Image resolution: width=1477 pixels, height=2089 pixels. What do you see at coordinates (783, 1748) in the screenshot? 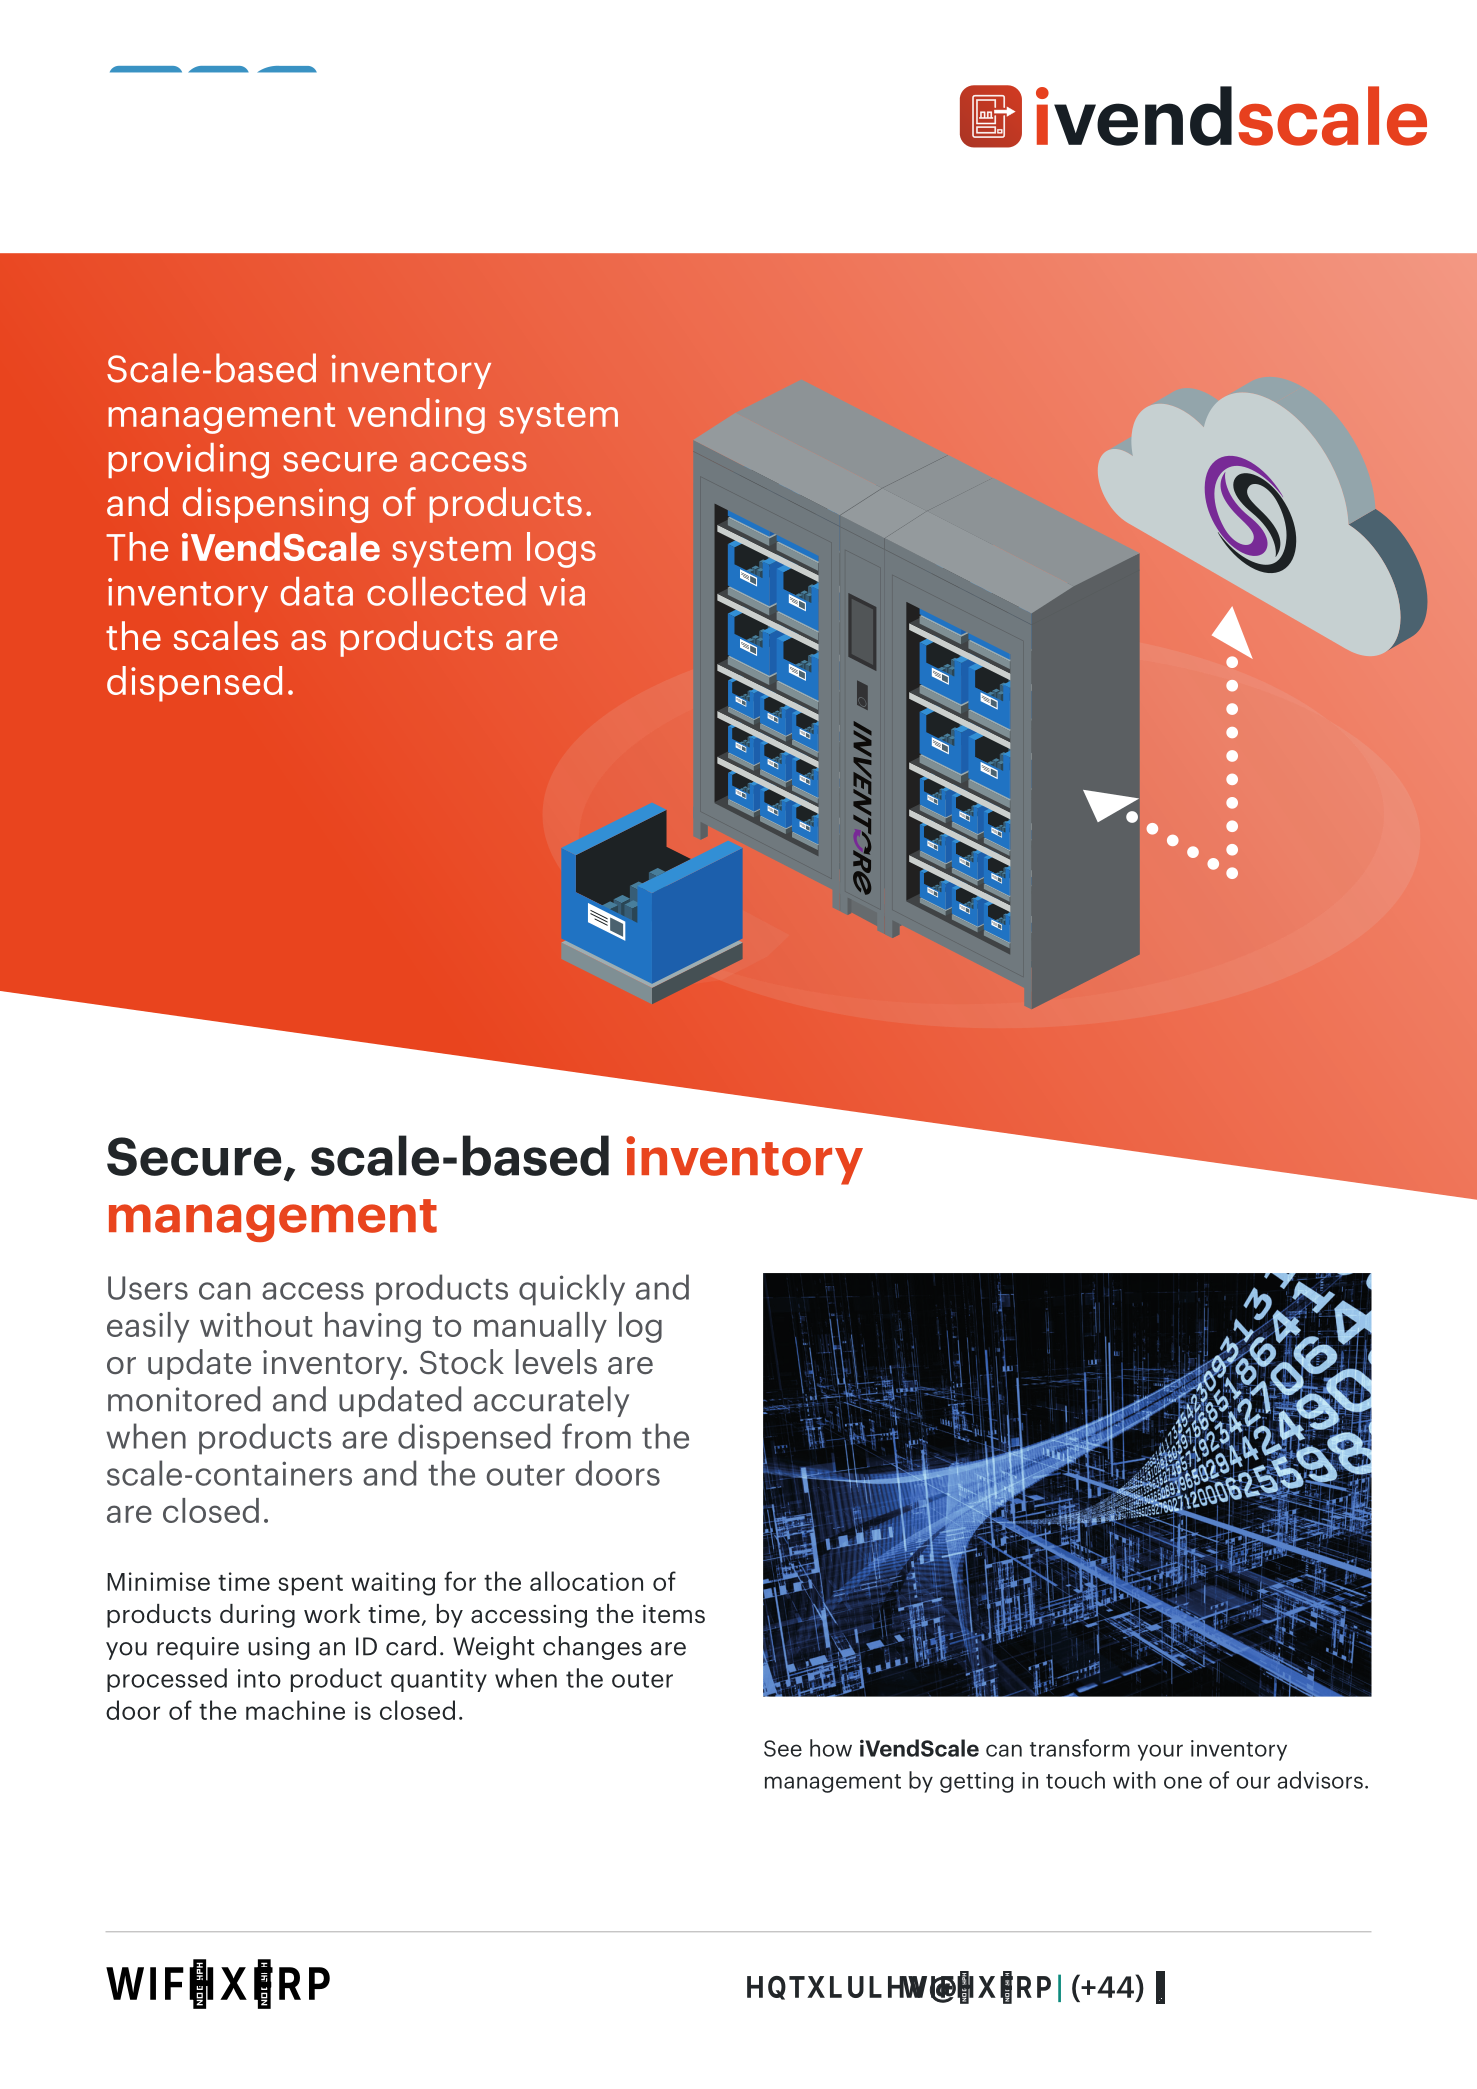
I see `See` at bounding box center [783, 1748].
